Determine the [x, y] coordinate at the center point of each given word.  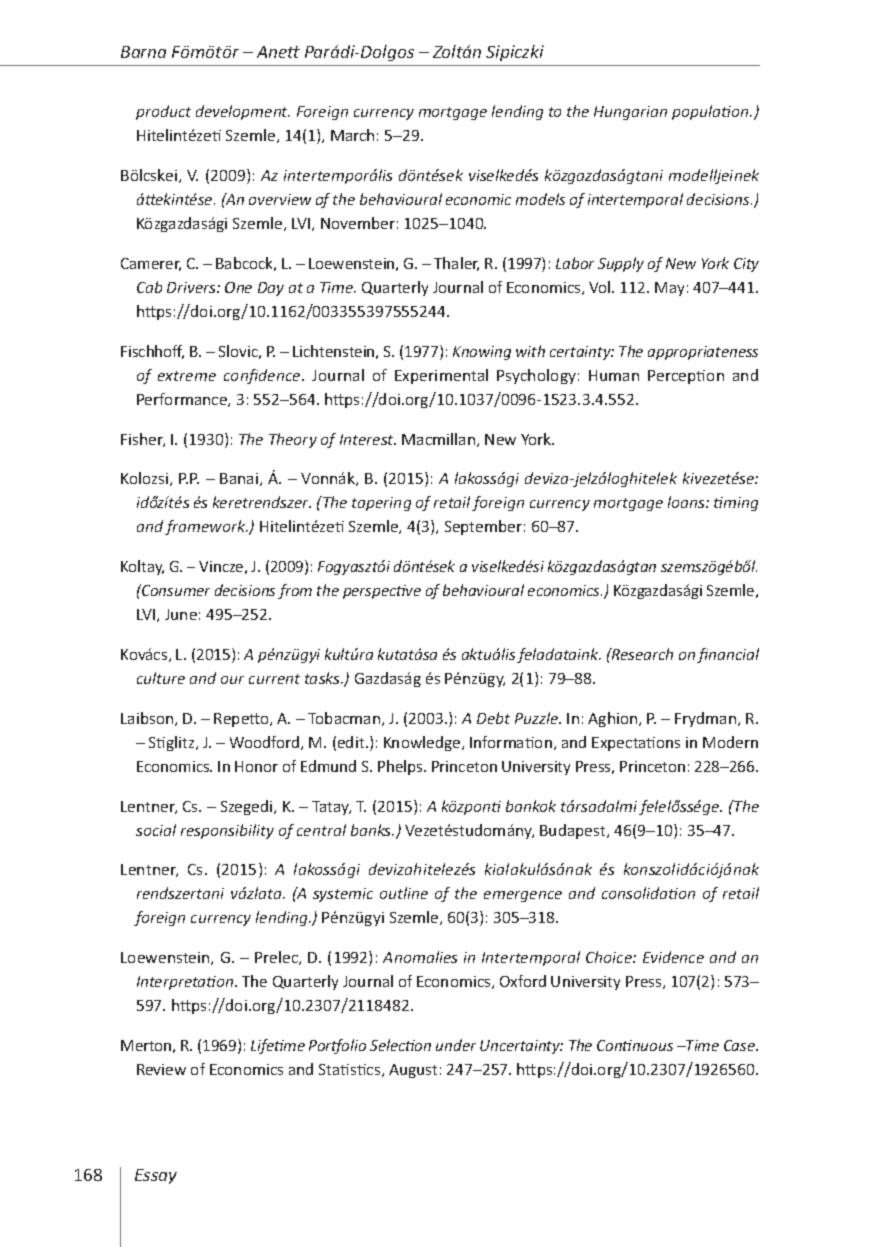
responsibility [227, 831]
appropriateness [703, 353]
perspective [382, 592]
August [413, 1071]
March [352, 135]
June [181, 614]
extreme [187, 376]
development [243, 112]
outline [404, 893]
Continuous [635, 1045]
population [711, 112]
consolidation [648, 893]
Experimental [441, 376]
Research [641, 654]
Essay [156, 1176]
